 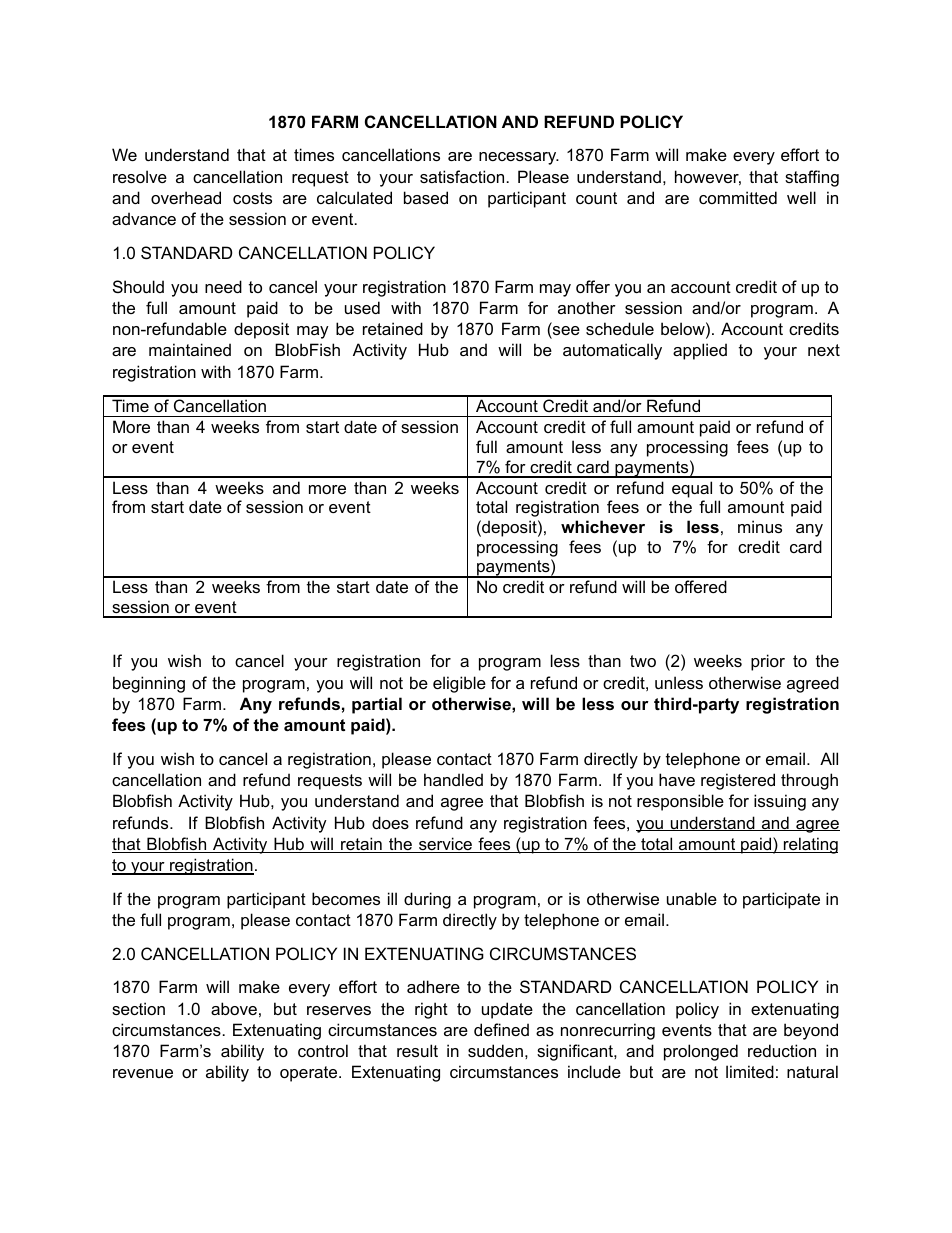 What do you see at coordinates (565, 332) in the screenshot?
I see `see` at bounding box center [565, 332].
